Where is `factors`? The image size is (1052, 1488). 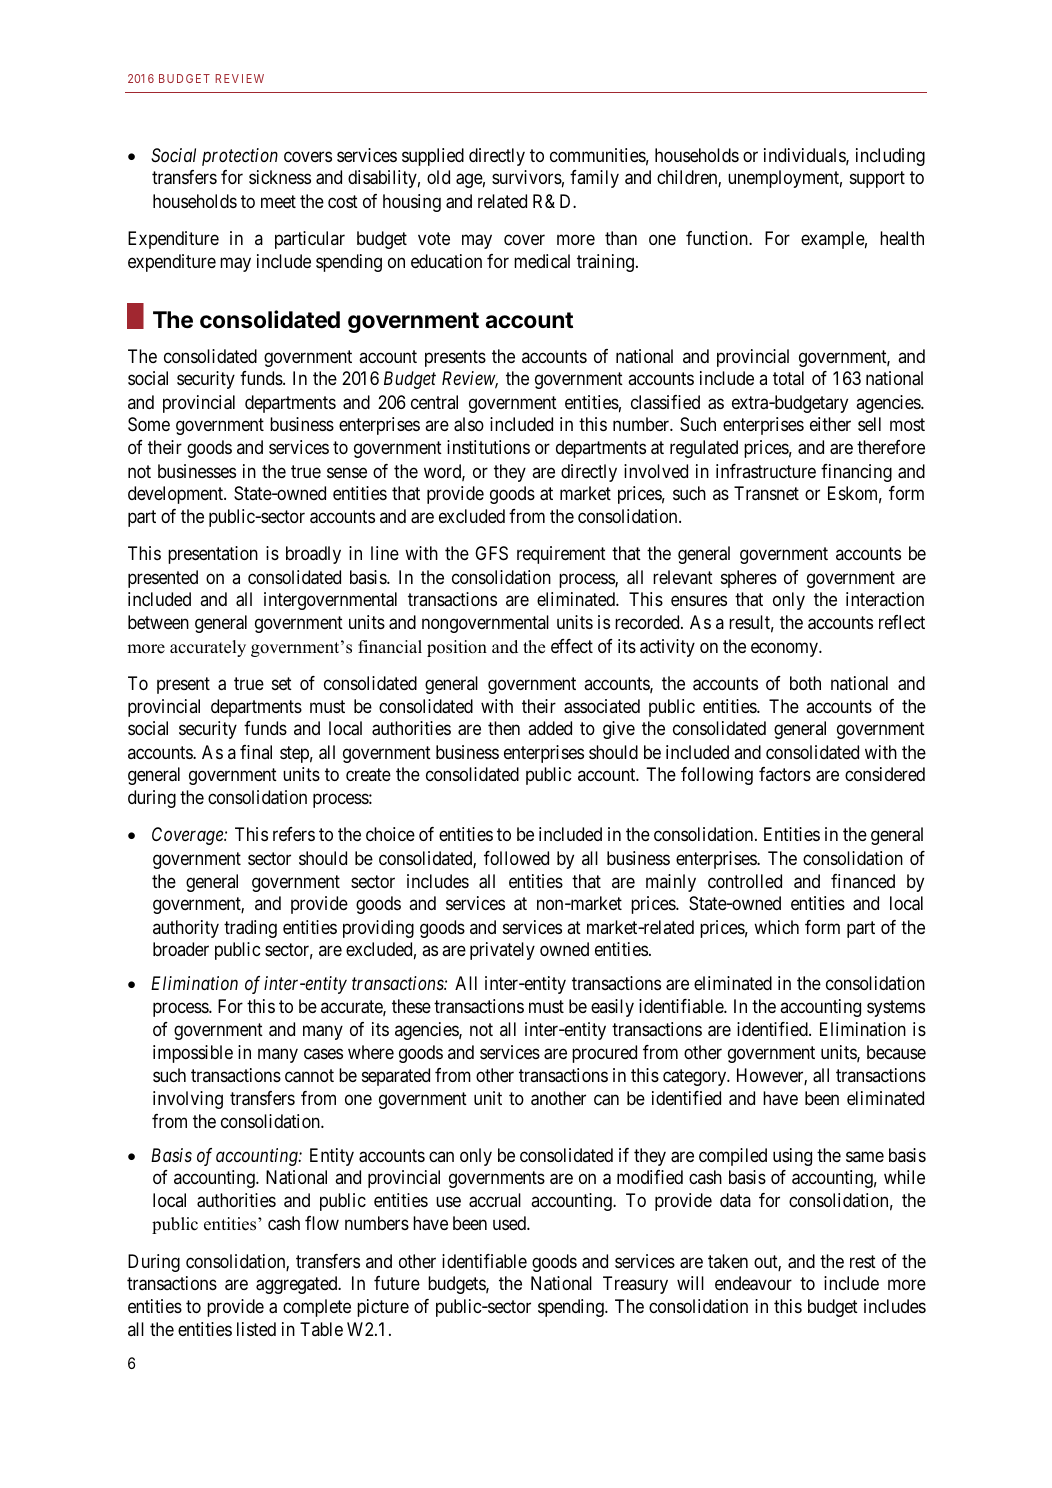
factors is located at coordinates (785, 774).
